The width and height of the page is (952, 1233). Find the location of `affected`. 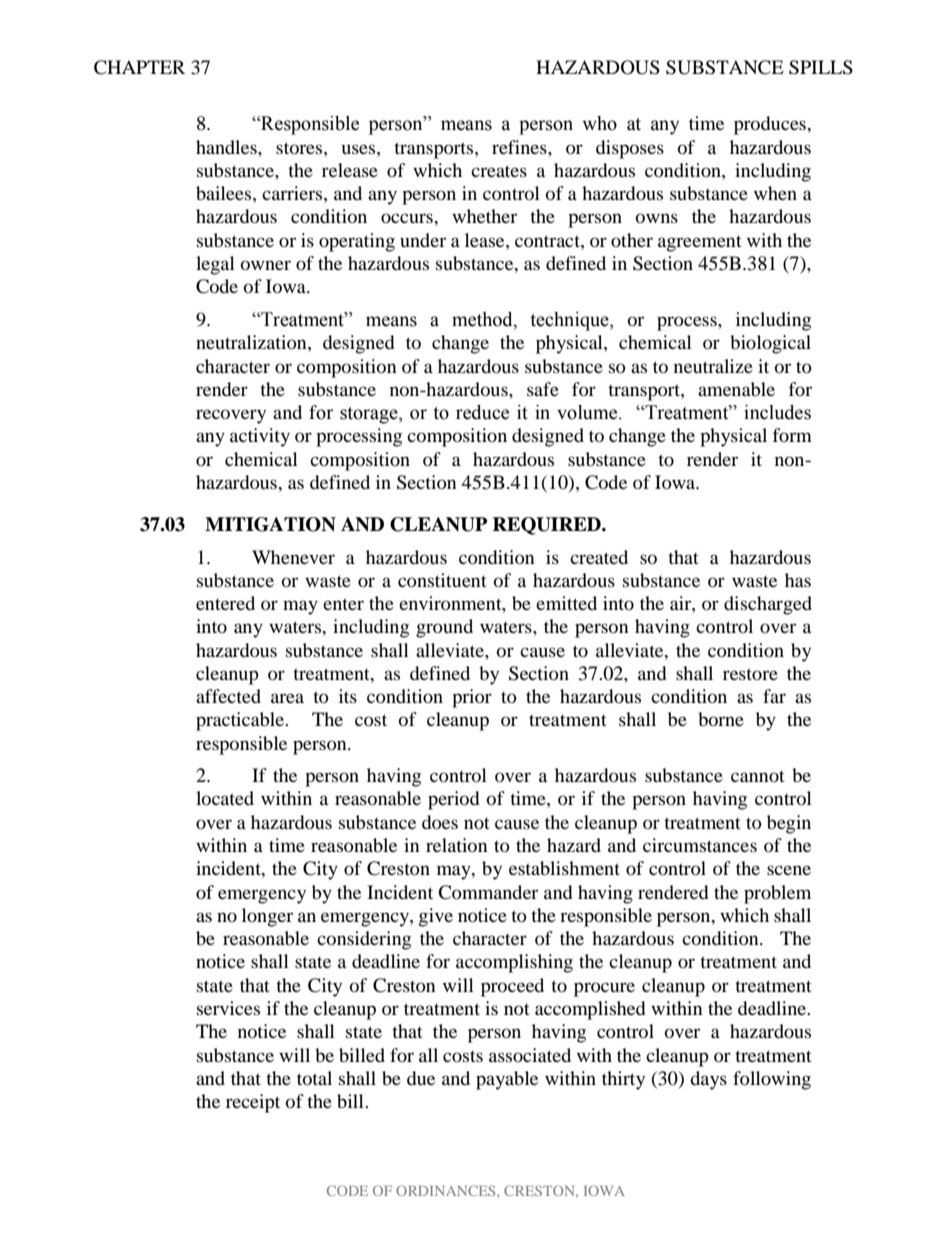

affected is located at coordinates (228, 696).
